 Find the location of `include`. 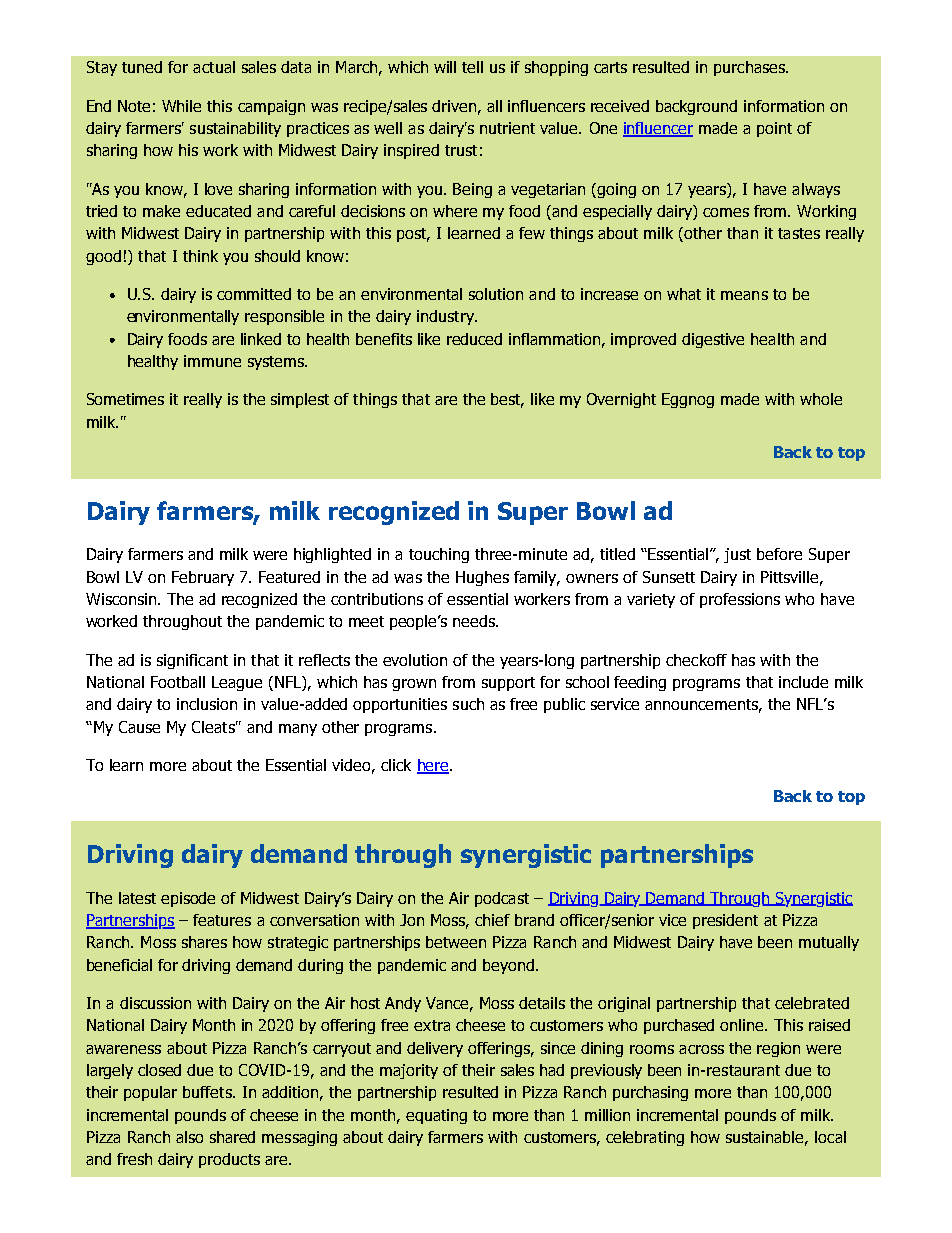

include is located at coordinates (803, 682).
